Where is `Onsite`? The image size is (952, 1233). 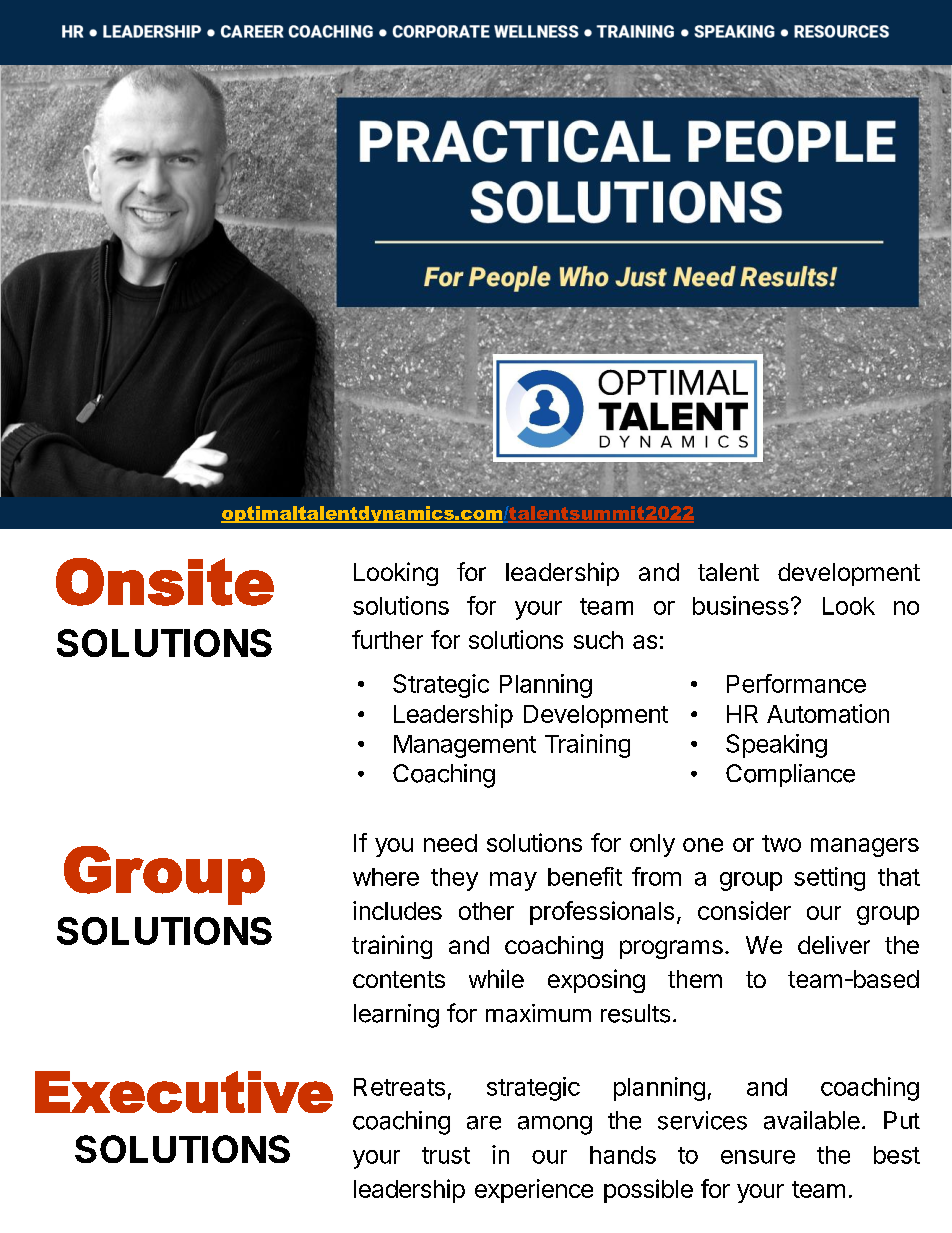 Onsite is located at coordinates (165, 582).
